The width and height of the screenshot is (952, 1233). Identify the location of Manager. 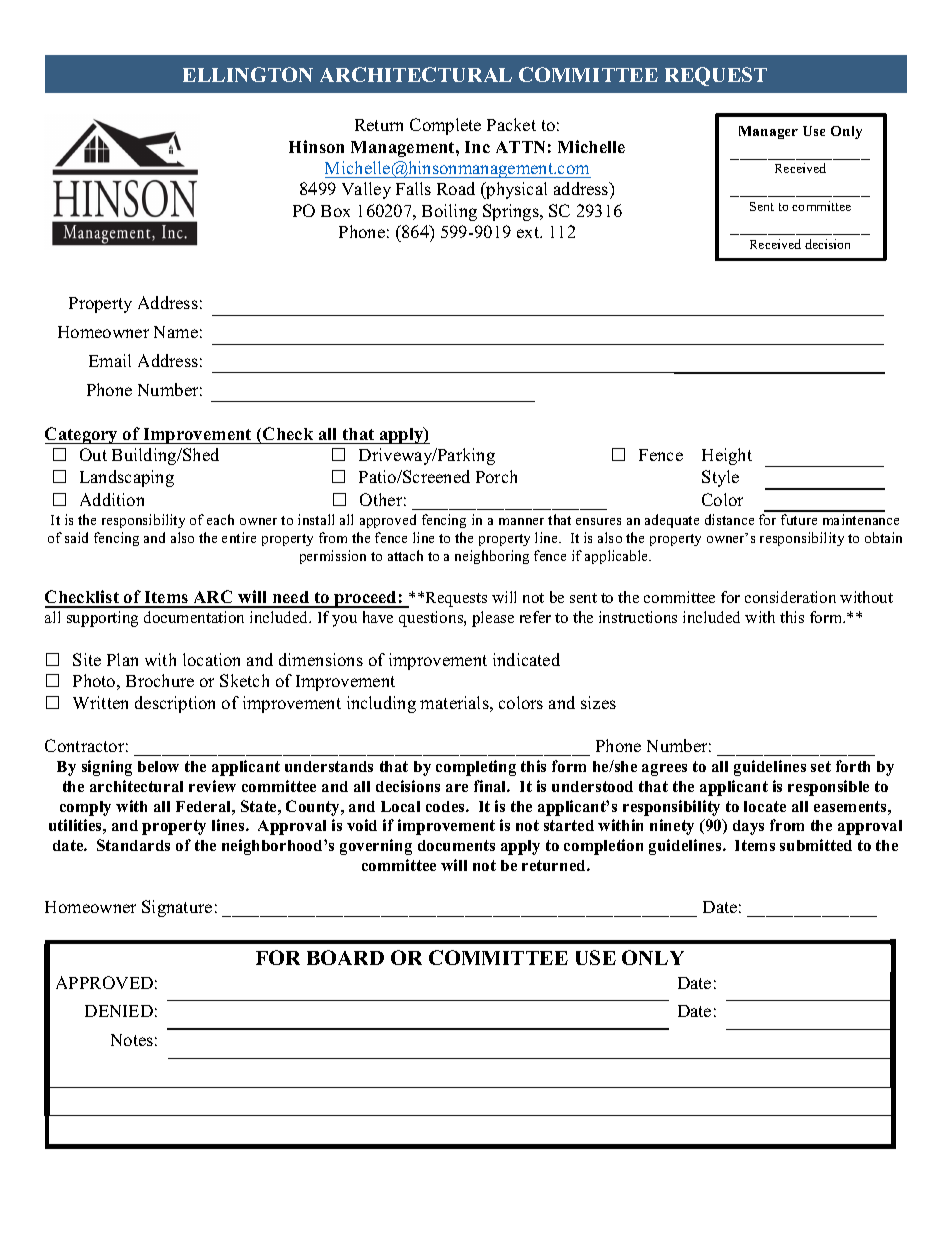
(768, 132).
